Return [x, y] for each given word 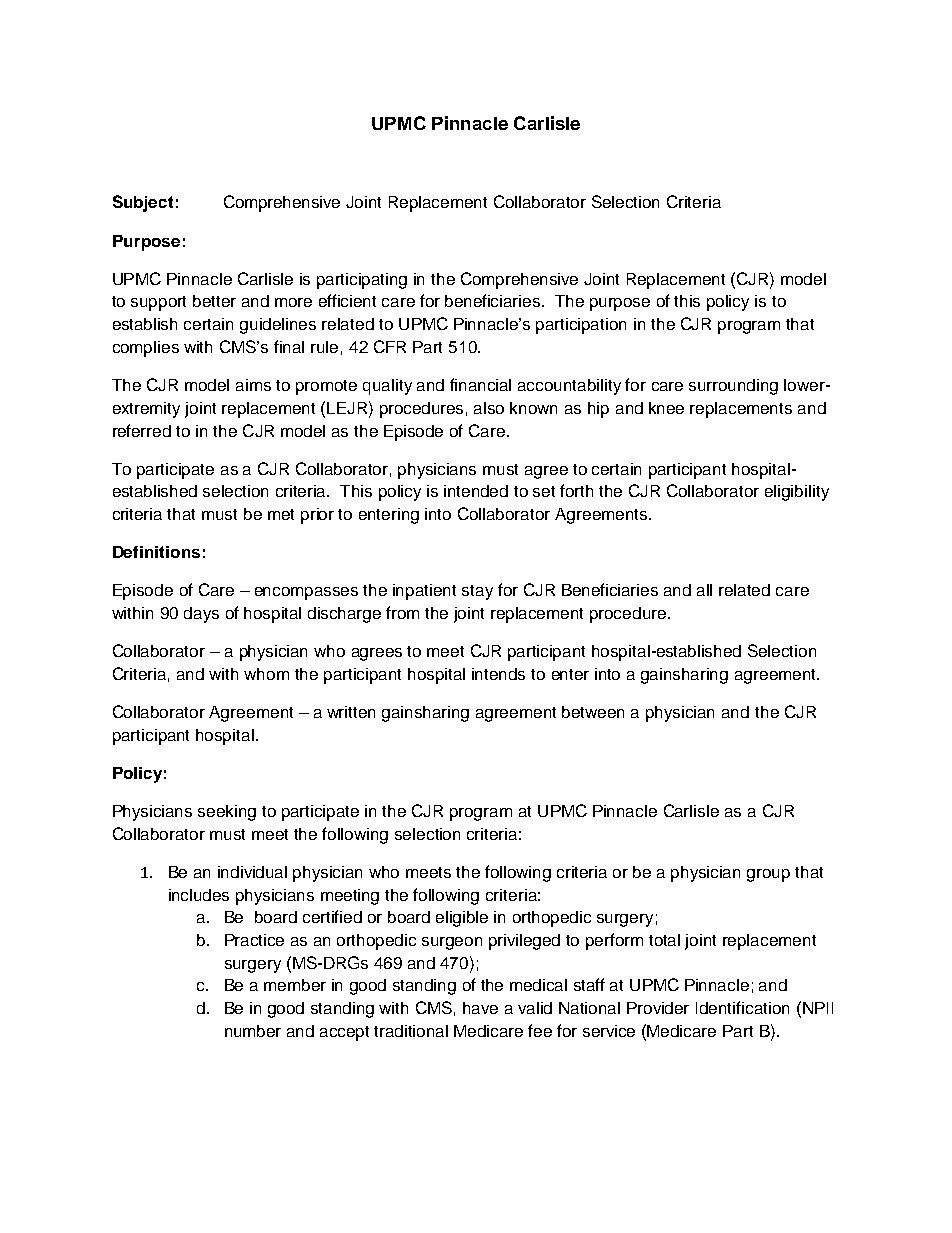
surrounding [733, 387]
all [704, 590]
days [201, 615]
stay [477, 592]
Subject [143, 203]
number [253, 1031]
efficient [347, 300]
